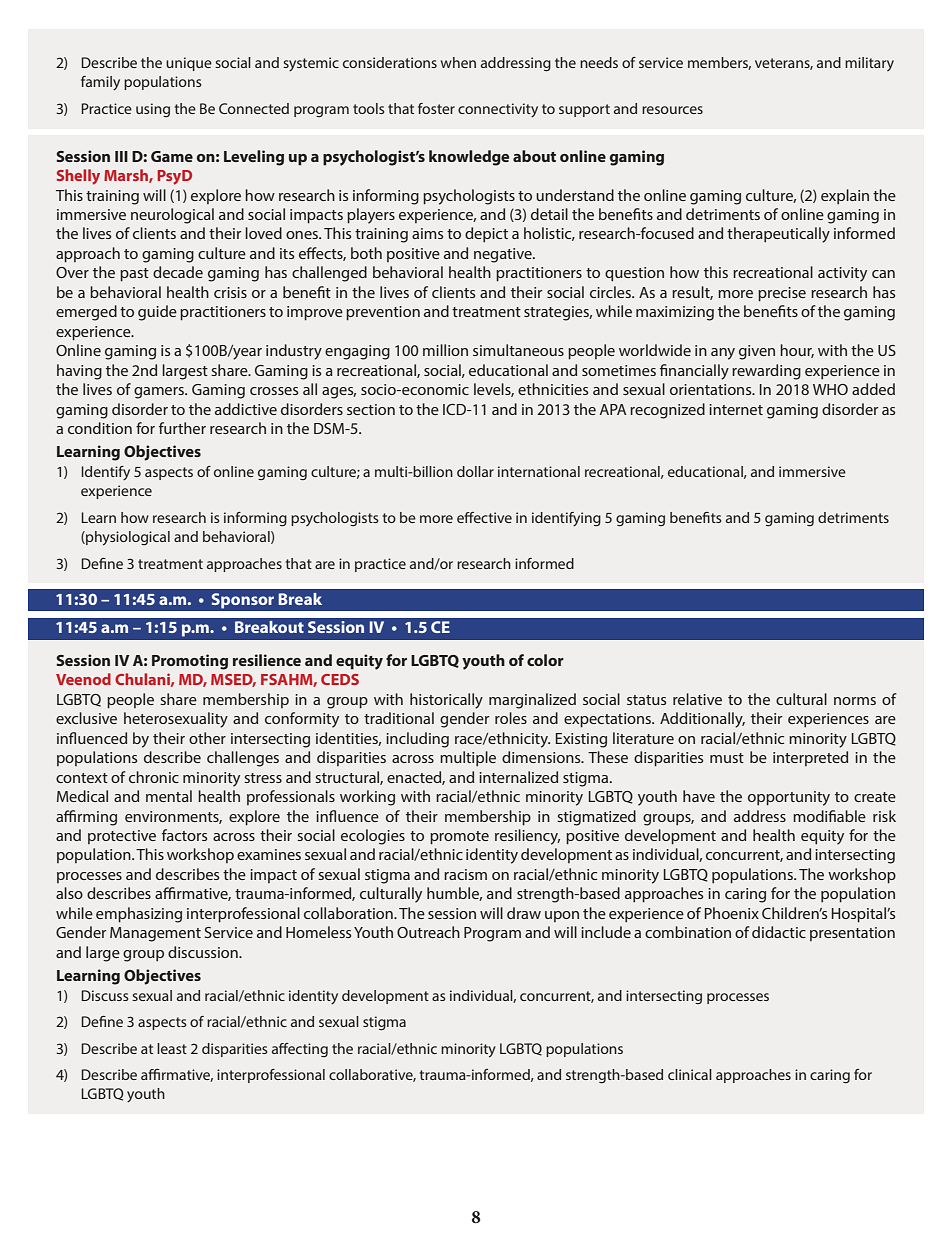 The height and width of the image is (1233, 952). I want to click on effective, so click(484, 517).
